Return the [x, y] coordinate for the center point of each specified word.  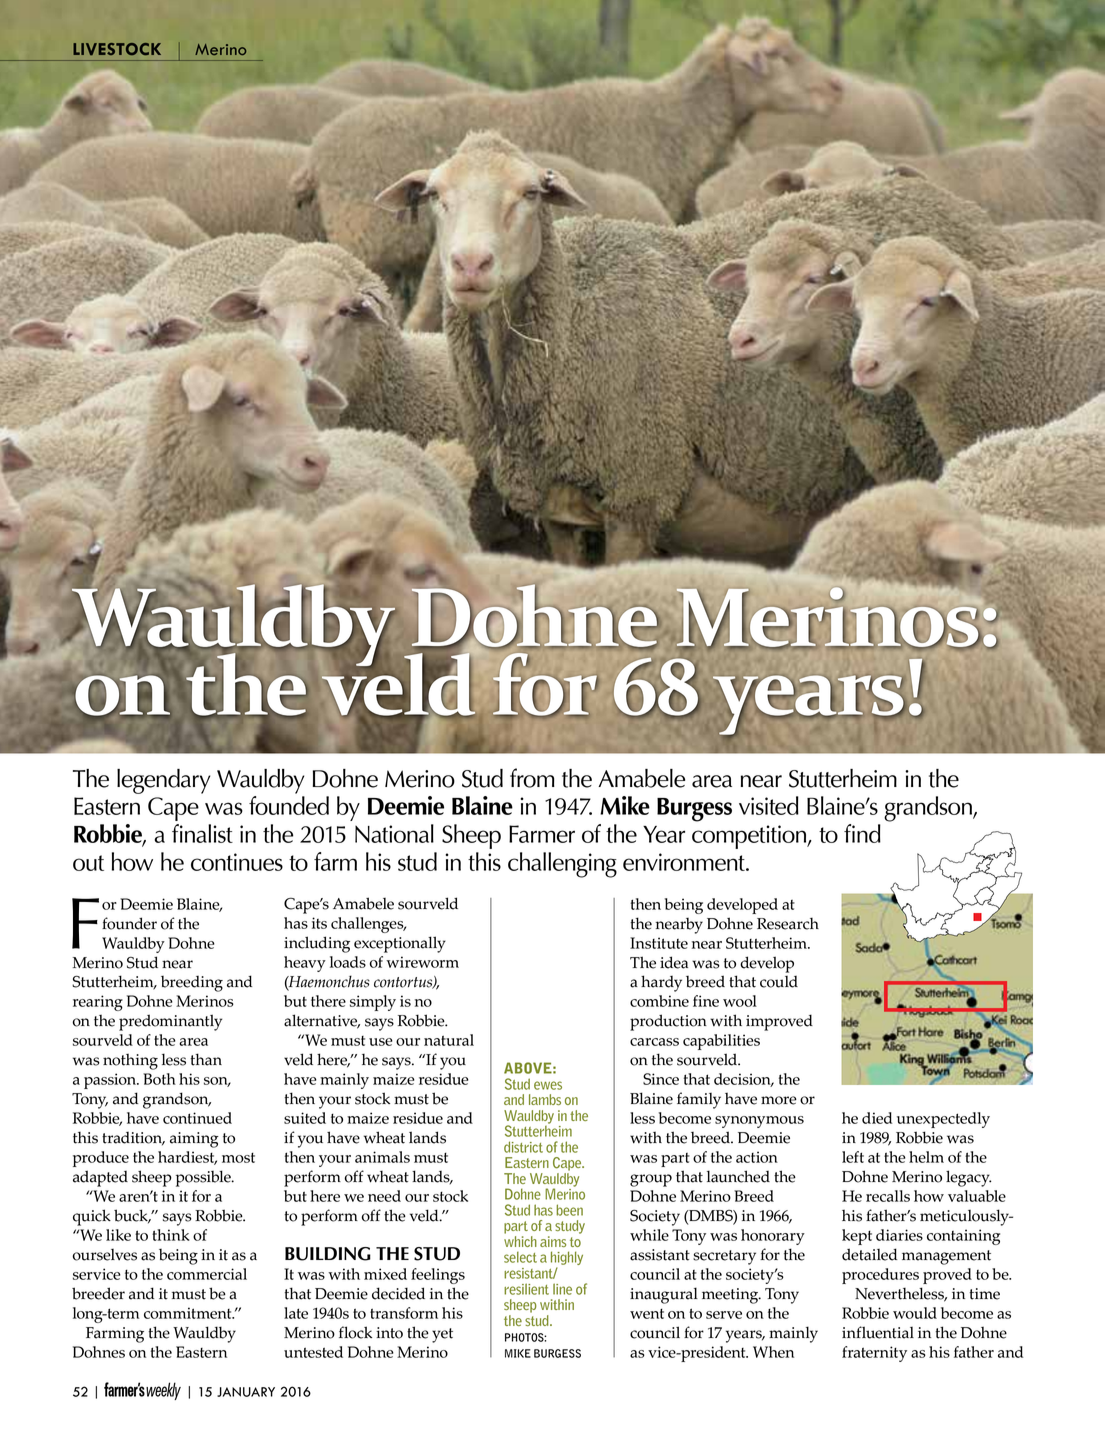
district [523, 1147]
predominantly [170, 1022]
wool [740, 1001]
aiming [194, 1140]
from [532, 778]
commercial [207, 1274]
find [862, 833]
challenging [562, 865]
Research [788, 923]
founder [129, 923]
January [246, 1392]
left [853, 1157]
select [520, 1257]
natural [449, 1040]
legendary [163, 781]
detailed [869, 1254]
